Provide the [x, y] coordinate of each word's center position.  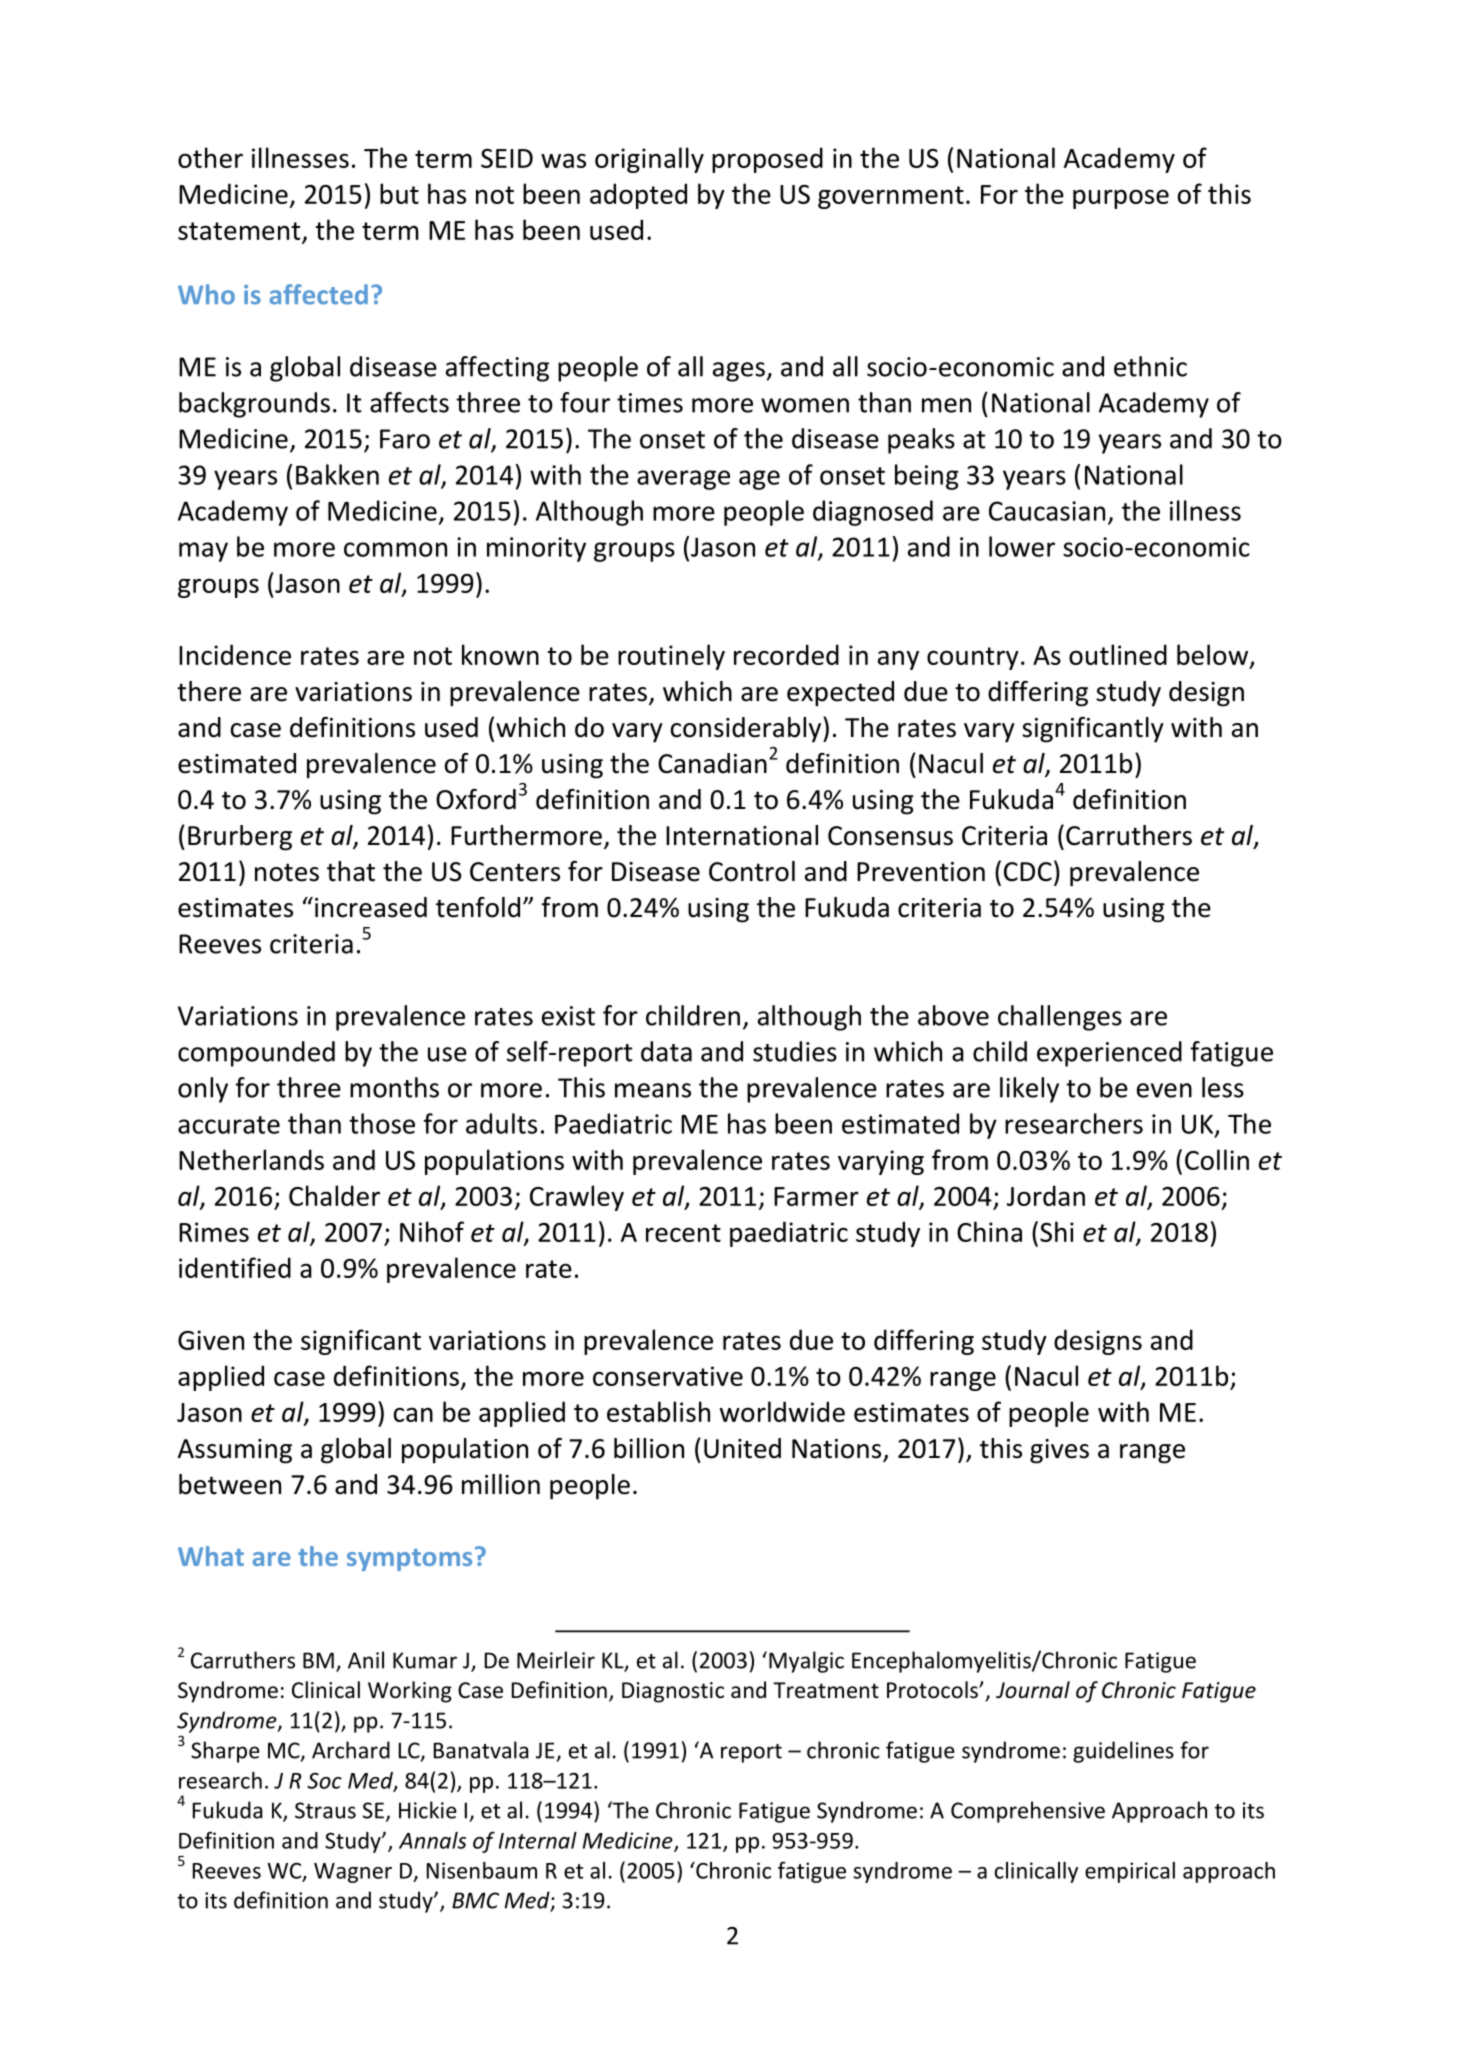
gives [1059, 1451]
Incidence [235, 654]
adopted [638, 196]
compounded [256, 1054]
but [399, 193]
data [666, 1051]
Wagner [353, 1873]
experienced [1109, 1054]
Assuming [235, 1451]
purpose [1121, 199]
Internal [538, 1840]
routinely [671, 657]
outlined [1118, 654]
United [742, 1448]
